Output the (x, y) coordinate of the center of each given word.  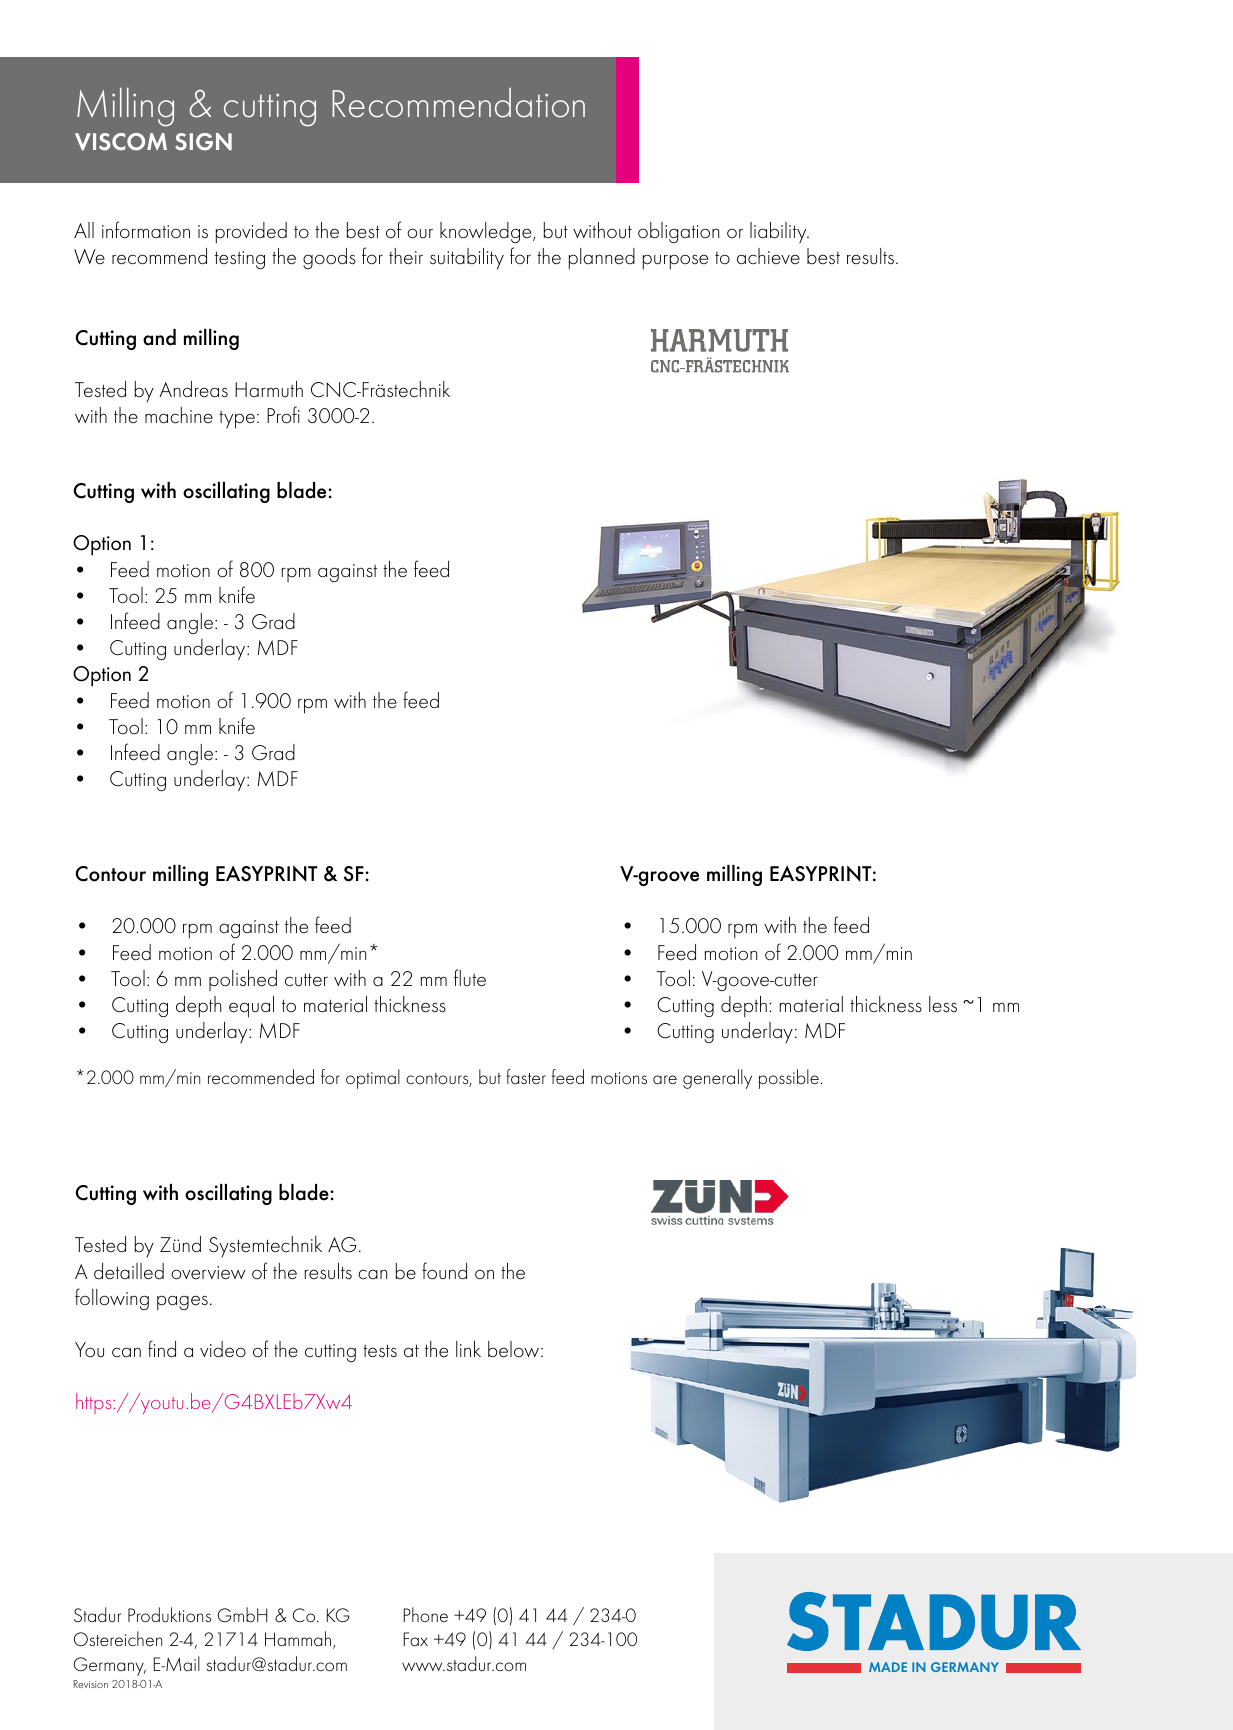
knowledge (487, 232)
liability (779, 233)
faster (526, 1076)
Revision (91, 1684)
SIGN (203, 142)
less (943, 1004)
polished (243, 980)
